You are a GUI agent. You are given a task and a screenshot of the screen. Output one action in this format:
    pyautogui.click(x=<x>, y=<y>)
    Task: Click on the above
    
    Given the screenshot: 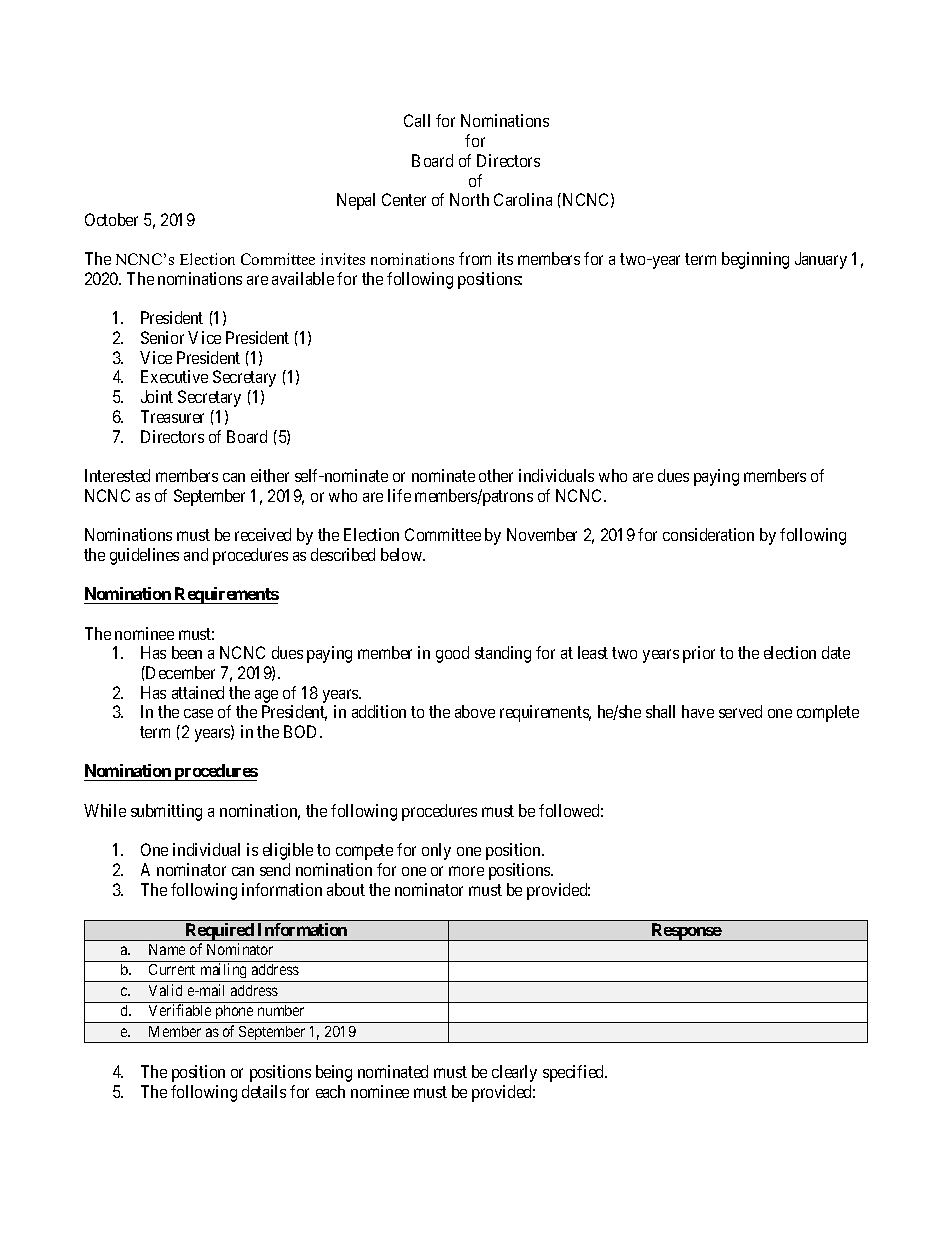 What is the action you would take?
    pyautogui.click(x=475, y=711)
